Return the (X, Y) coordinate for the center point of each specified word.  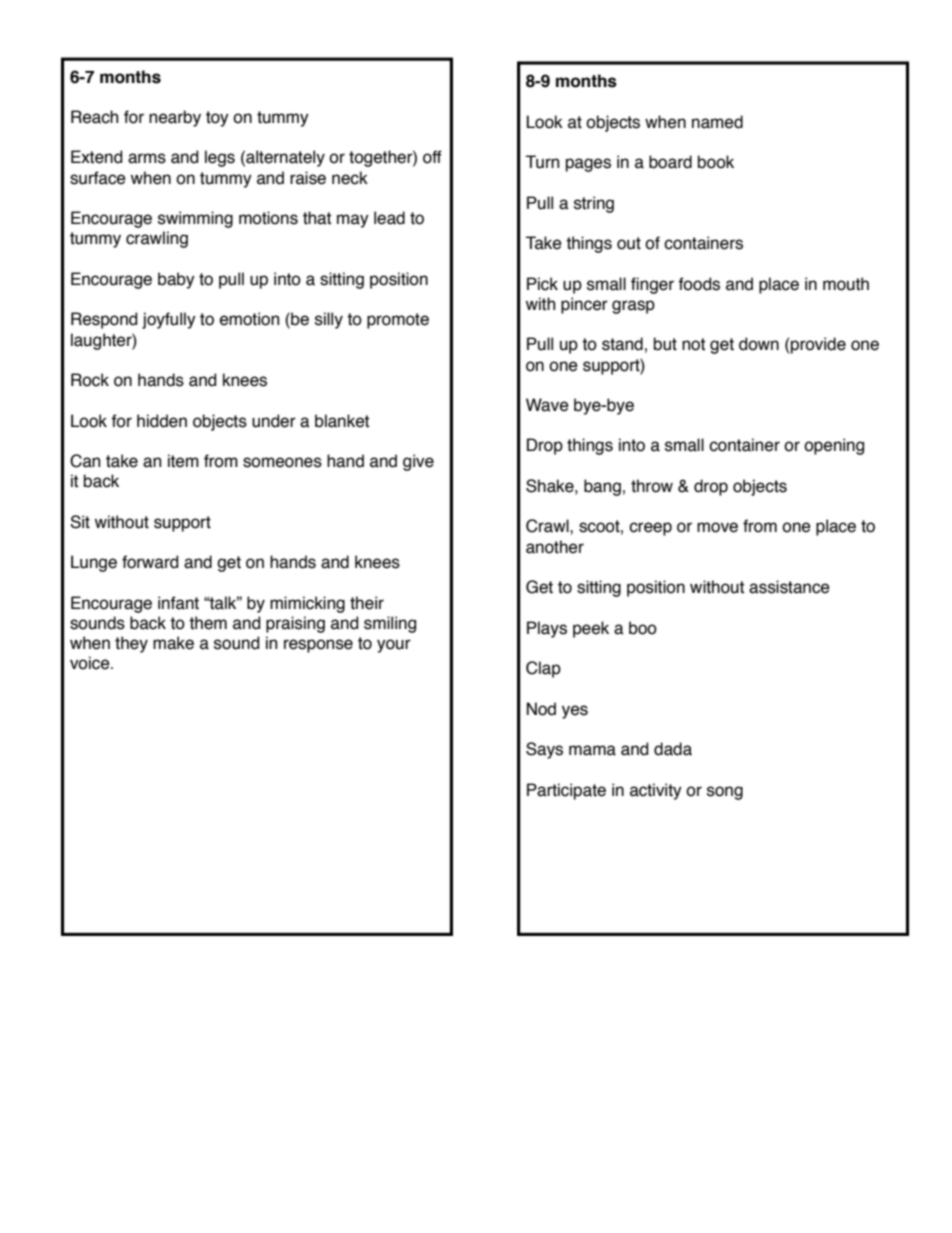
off (432, 157)
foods (699, 284)
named (717, 122)
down (759, 344)
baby (176, 280)
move (717, 527)
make (173, 643)
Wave (547, 405)
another (555, 547)
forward (150, 562)
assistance (789, 587)
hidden (162, 421)
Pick (542, 284)
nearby (175, 118)
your (394, 646)
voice (91, 663)
